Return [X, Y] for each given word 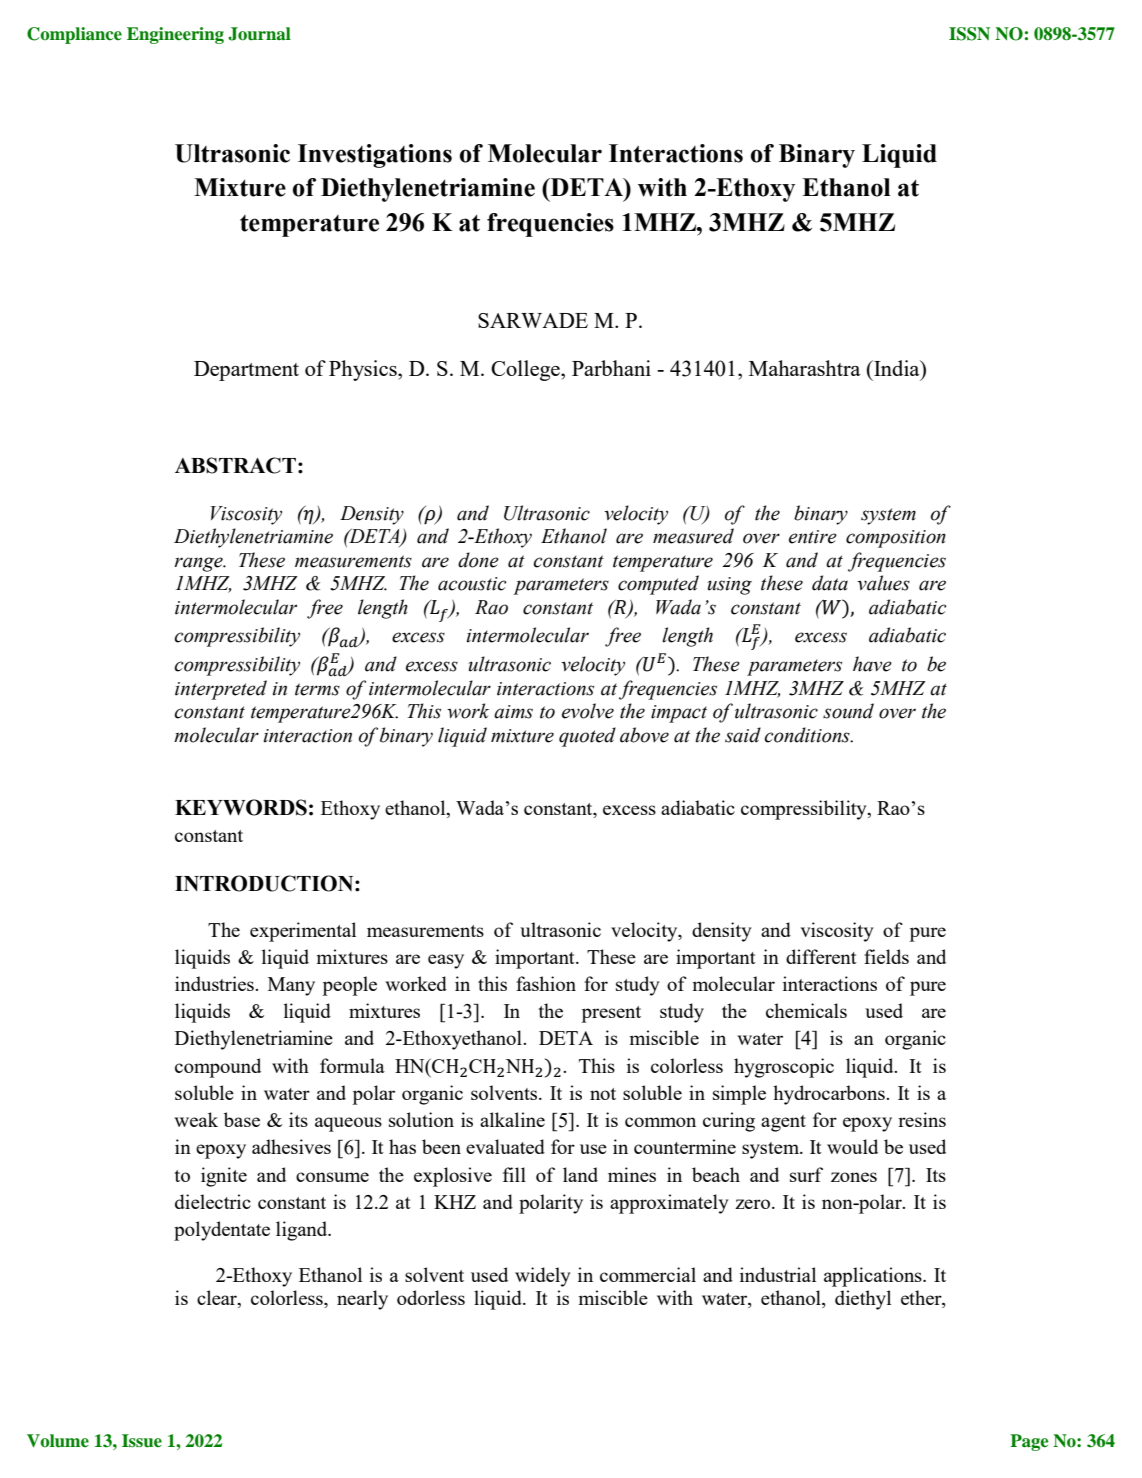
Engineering [175, 35]
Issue [142, 1441]
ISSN [969, 34]
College [526, 370]
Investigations [375, 156]
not [603, 1094]
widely [543, 1277]
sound [848, 711]
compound [218, 1068]
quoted [587, 737]
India [897, 368]
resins [922, 1119]
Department [246, 371]
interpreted [221, 690]
